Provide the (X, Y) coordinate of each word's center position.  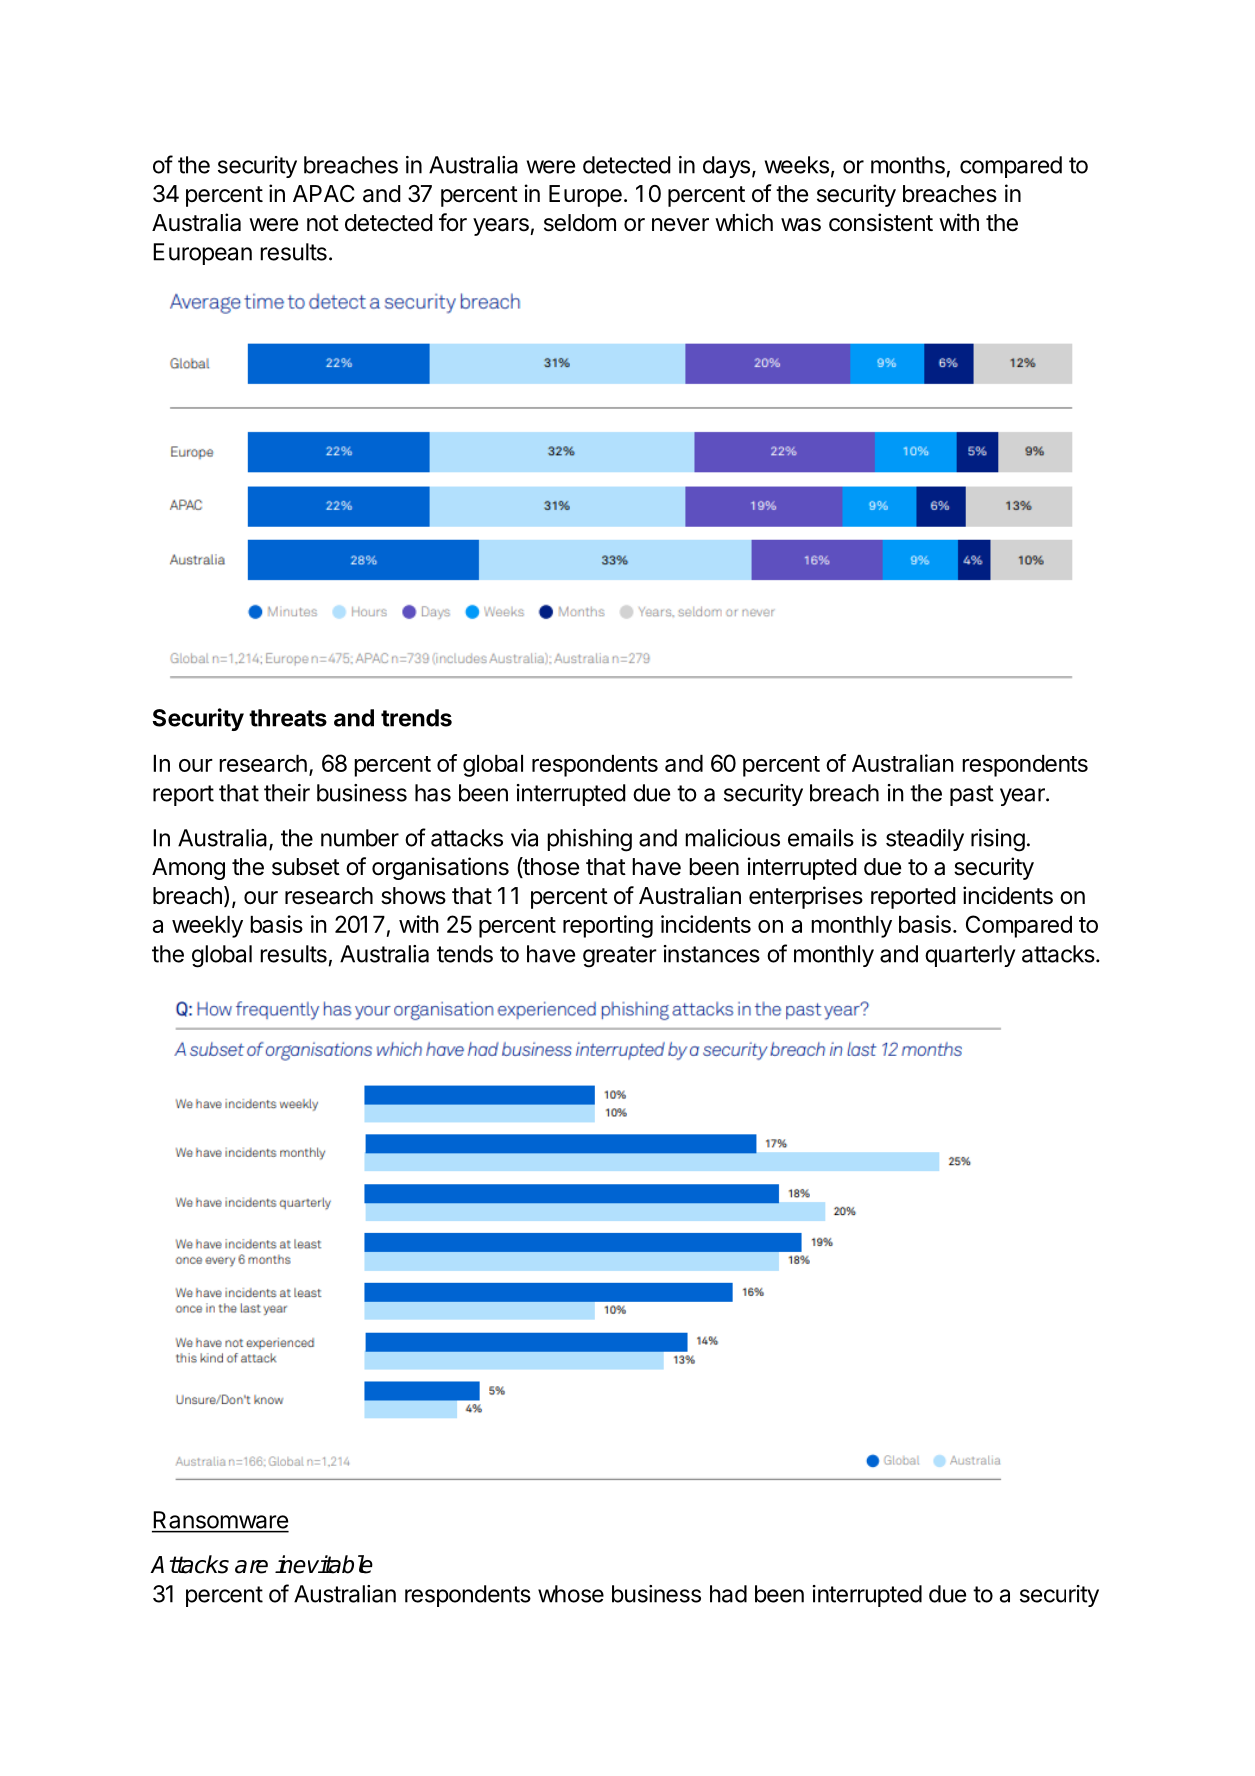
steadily (925, 840)
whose (571, 1594)
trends (416, 718)
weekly (207, 927)
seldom (580, 223)
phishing (589, 840)
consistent (881, 222)
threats (288, 718)
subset (306, 867)
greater (620, 957)
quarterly (970, 956)
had (728, 1594)
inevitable (324, 1564)
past (972, 795)
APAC (323, 194)
